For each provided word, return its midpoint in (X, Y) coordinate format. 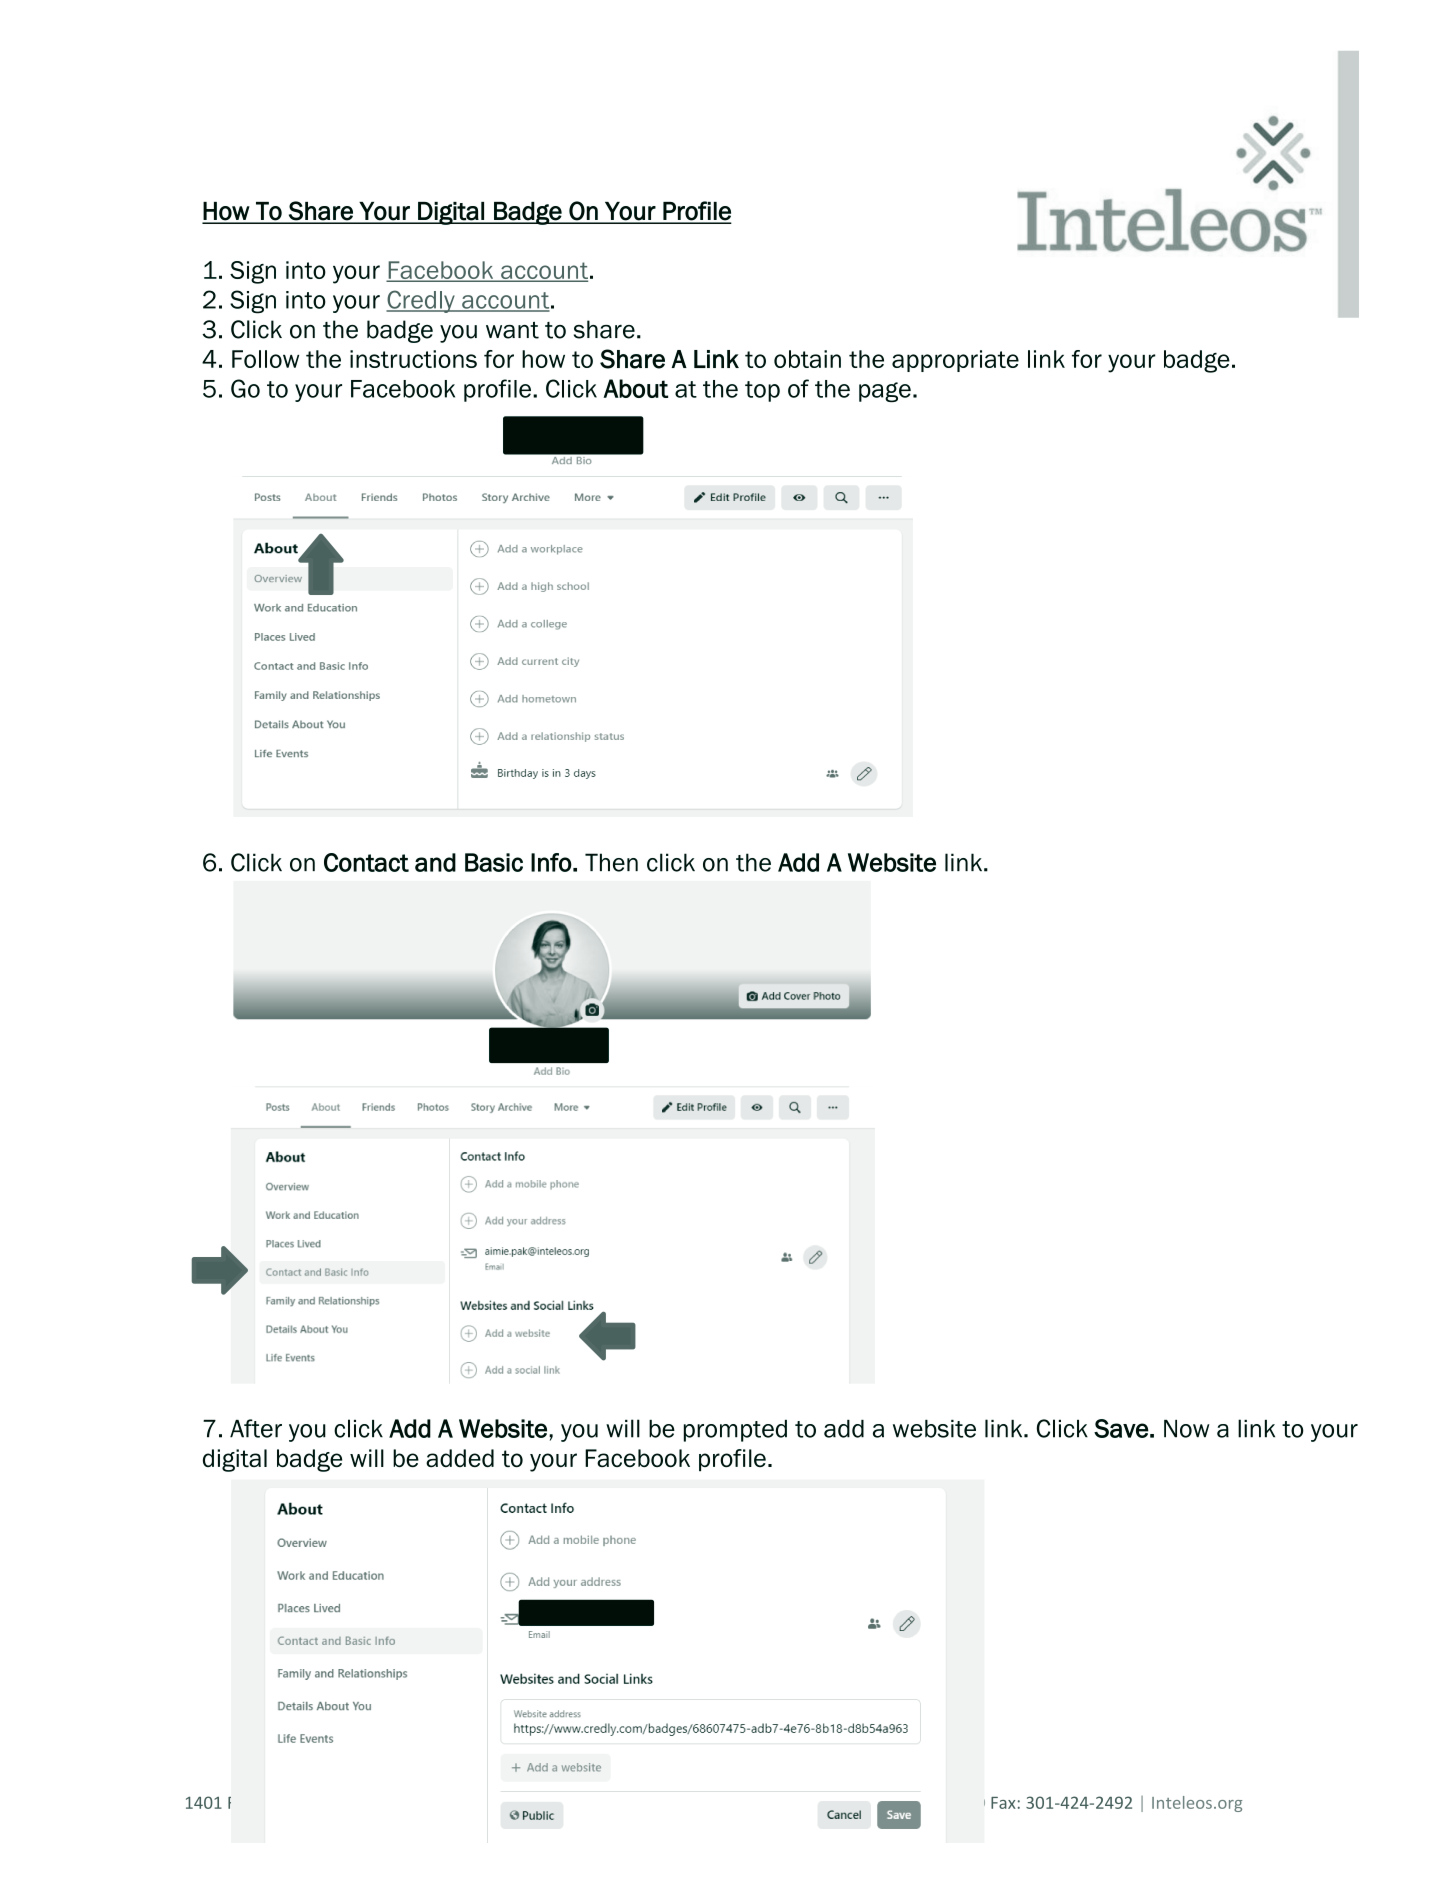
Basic (494, 862)
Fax (1003, 1803)
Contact (366, 862)
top (762, 391)
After (256, 1428)
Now (1187, 1429)
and (435, 862)
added (460, 1458)
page (885, 392)
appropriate (955, 361)
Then (611, 862)
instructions (413, 359)
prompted (735, 1431)
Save (1121, 1428)
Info (551, 862)
